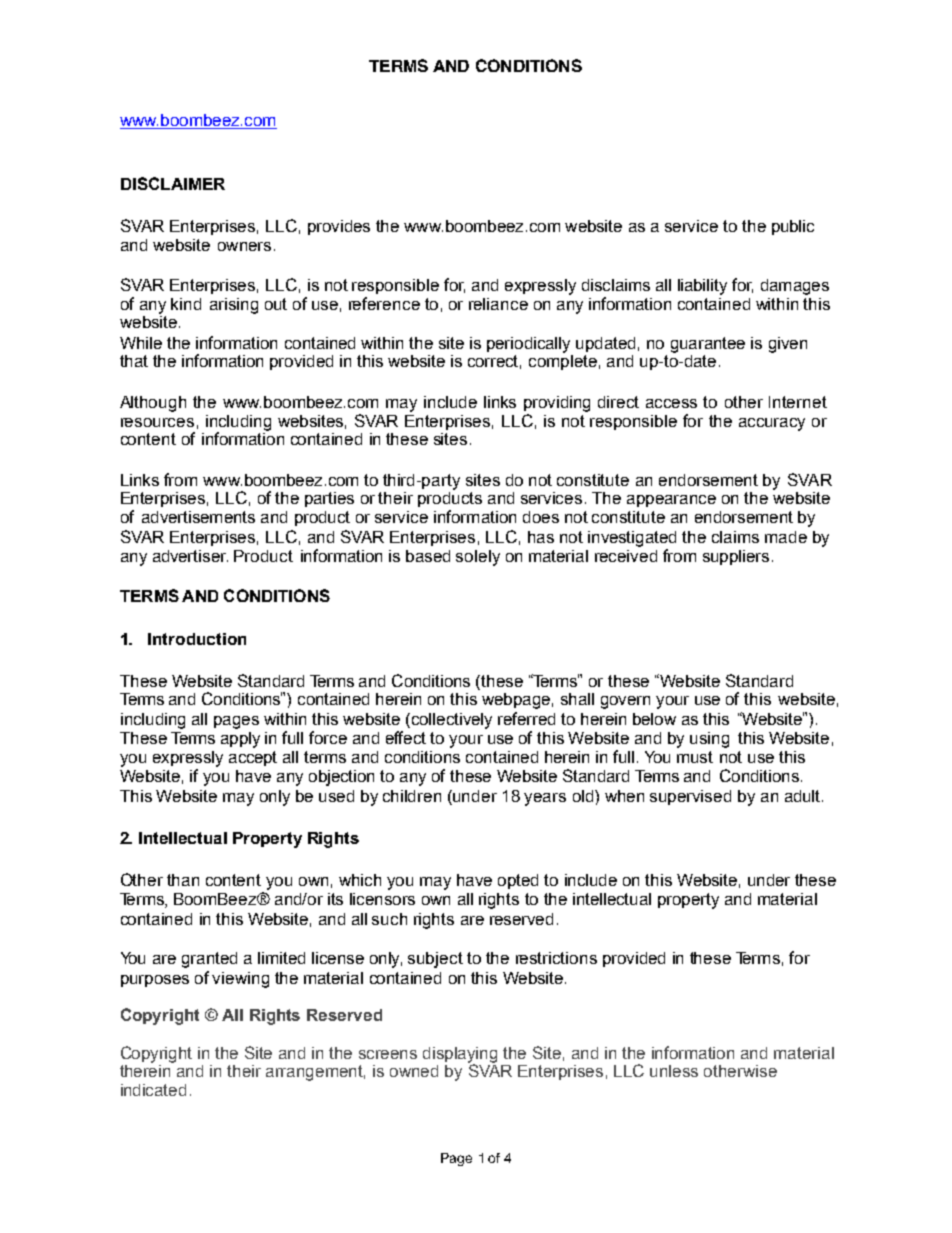 The height and width of the document is (1233, 952). What do you see at coordinates (339, 227) in the document?
I see `provides` at bounding box center [339, 227].
